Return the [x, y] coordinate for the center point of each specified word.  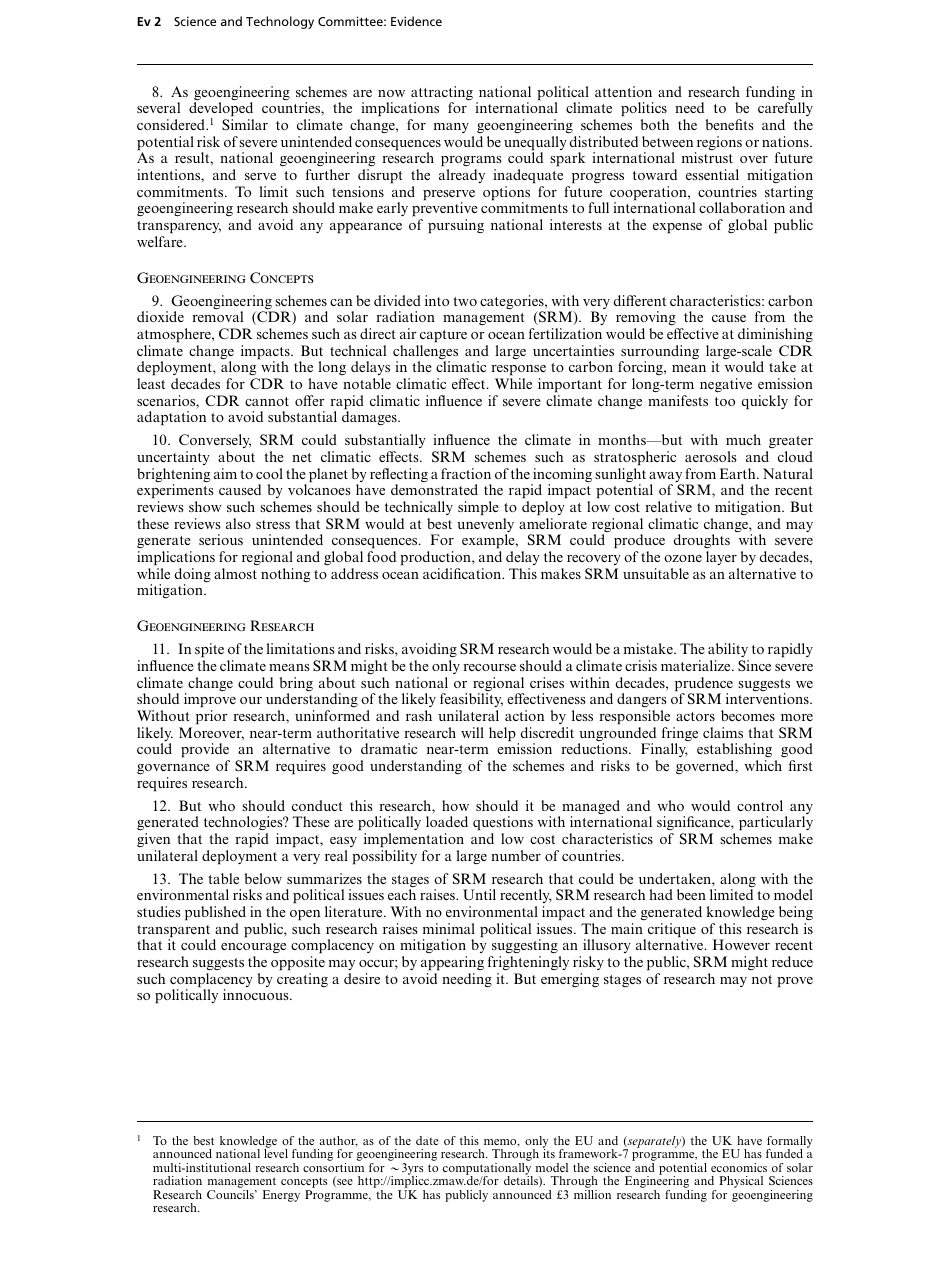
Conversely [215, 443]
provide [205, 750]
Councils [231, 1194]
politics [644, 111]
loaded [447, 821]
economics [739, 1167]
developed [221, 111]
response [518, 370]
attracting [442, 94]
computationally [488, 1170]
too [725, 401]
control [760, 805]
